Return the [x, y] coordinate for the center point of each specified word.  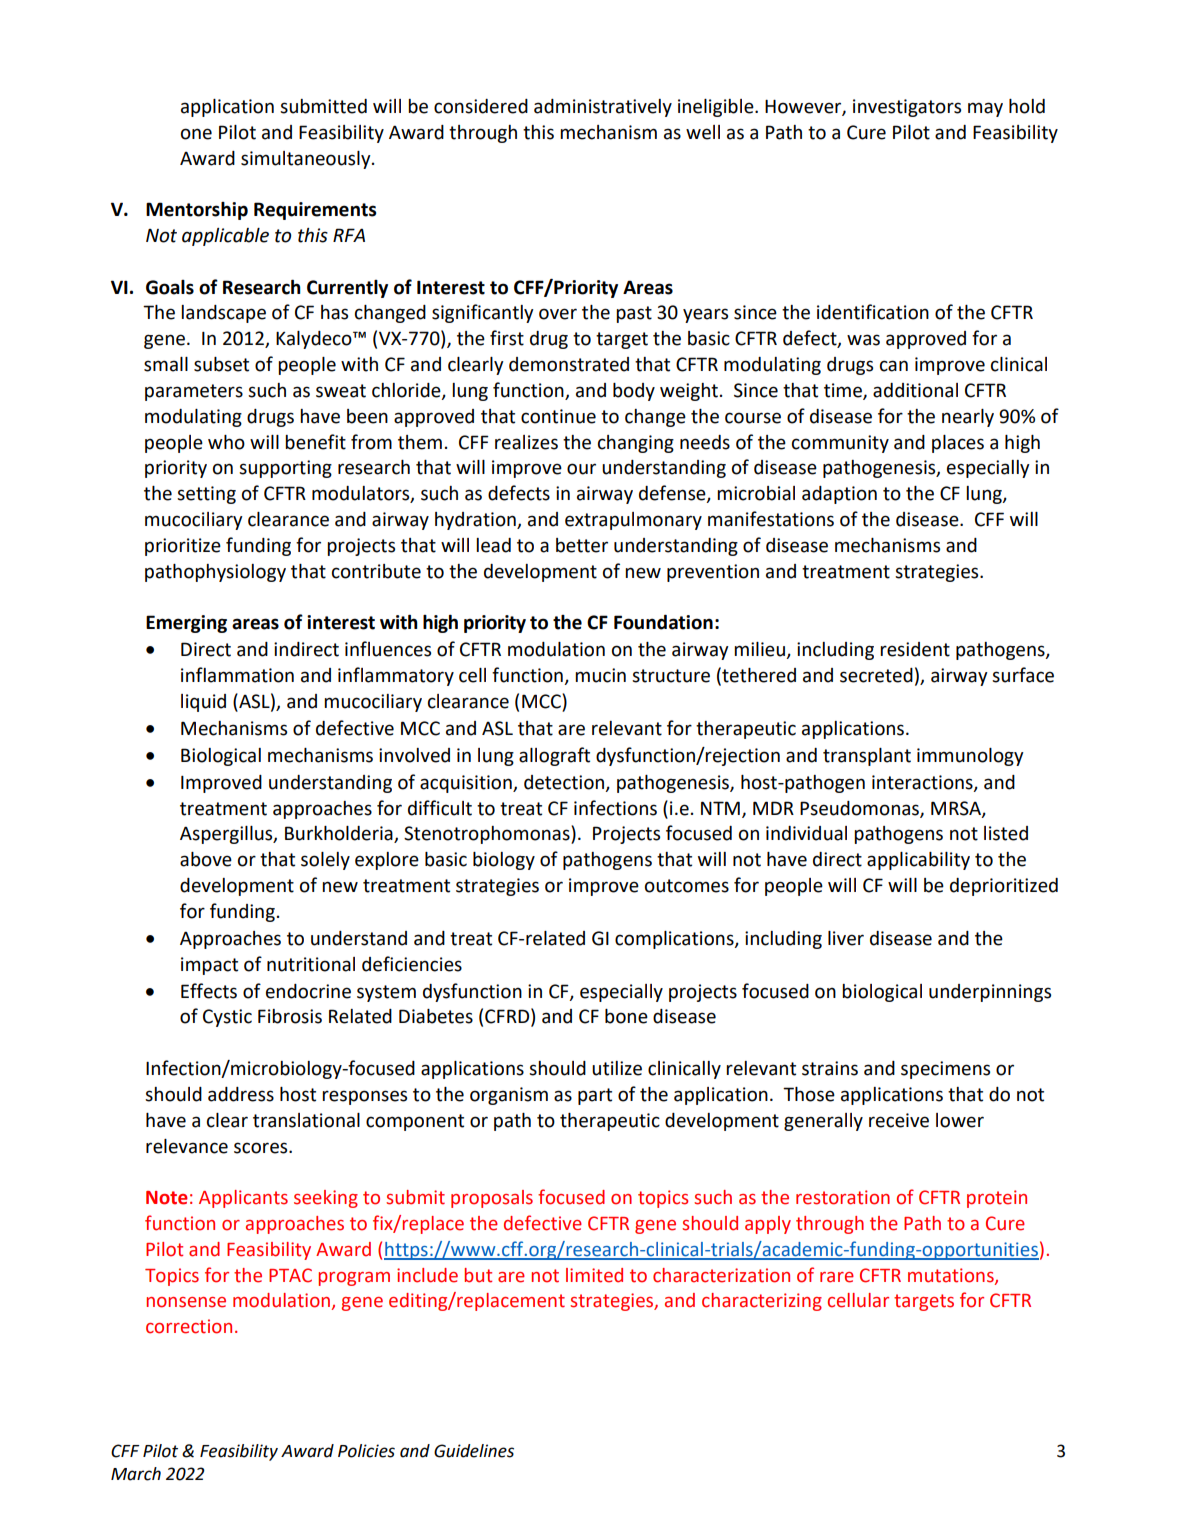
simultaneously [307, 160]
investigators [907, 108]
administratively [603, 108]
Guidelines [474, 1451]
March [136, 1474]
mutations [952, 1276]
